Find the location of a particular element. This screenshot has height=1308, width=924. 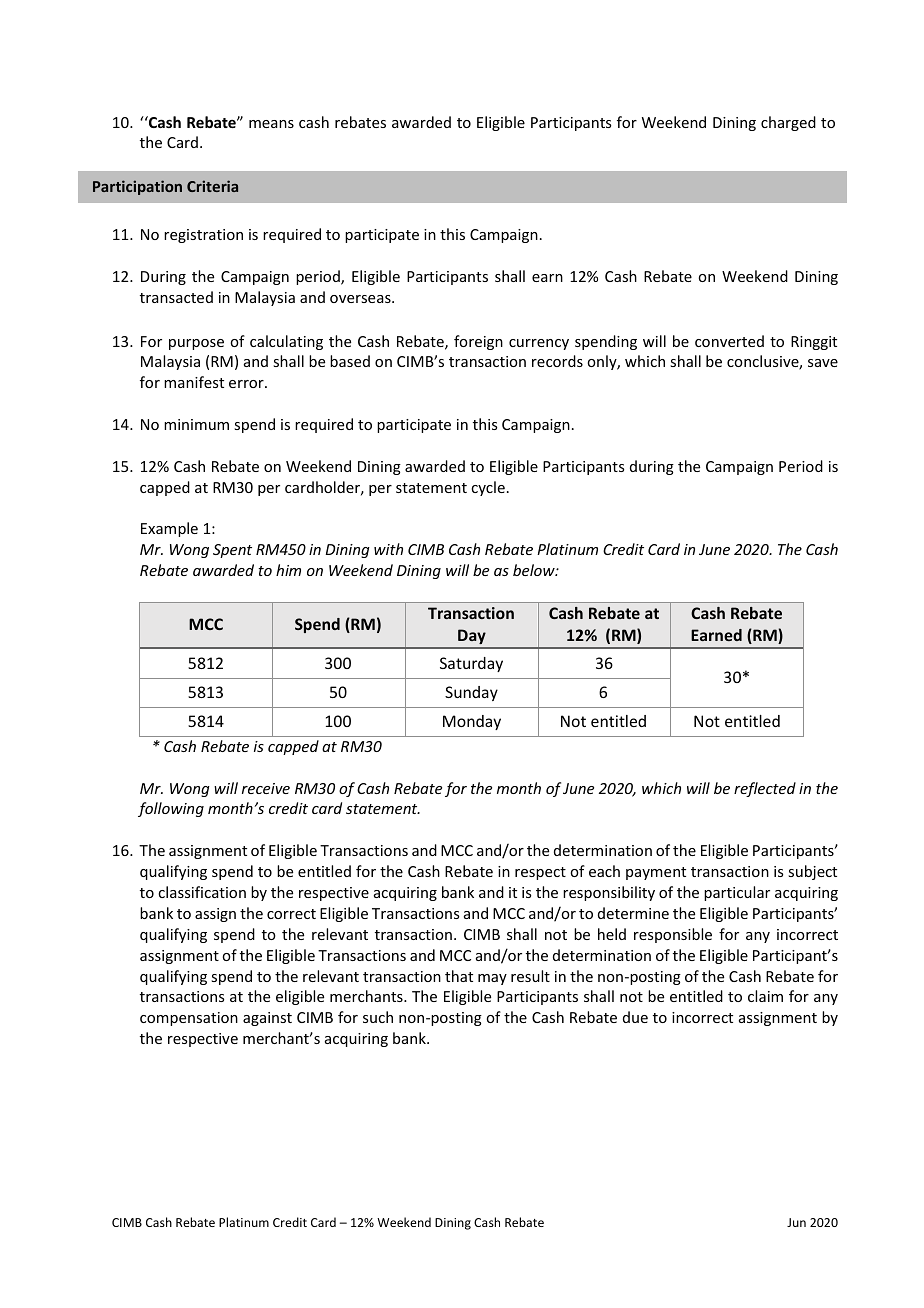

means is located at coordinates (271, 124).
